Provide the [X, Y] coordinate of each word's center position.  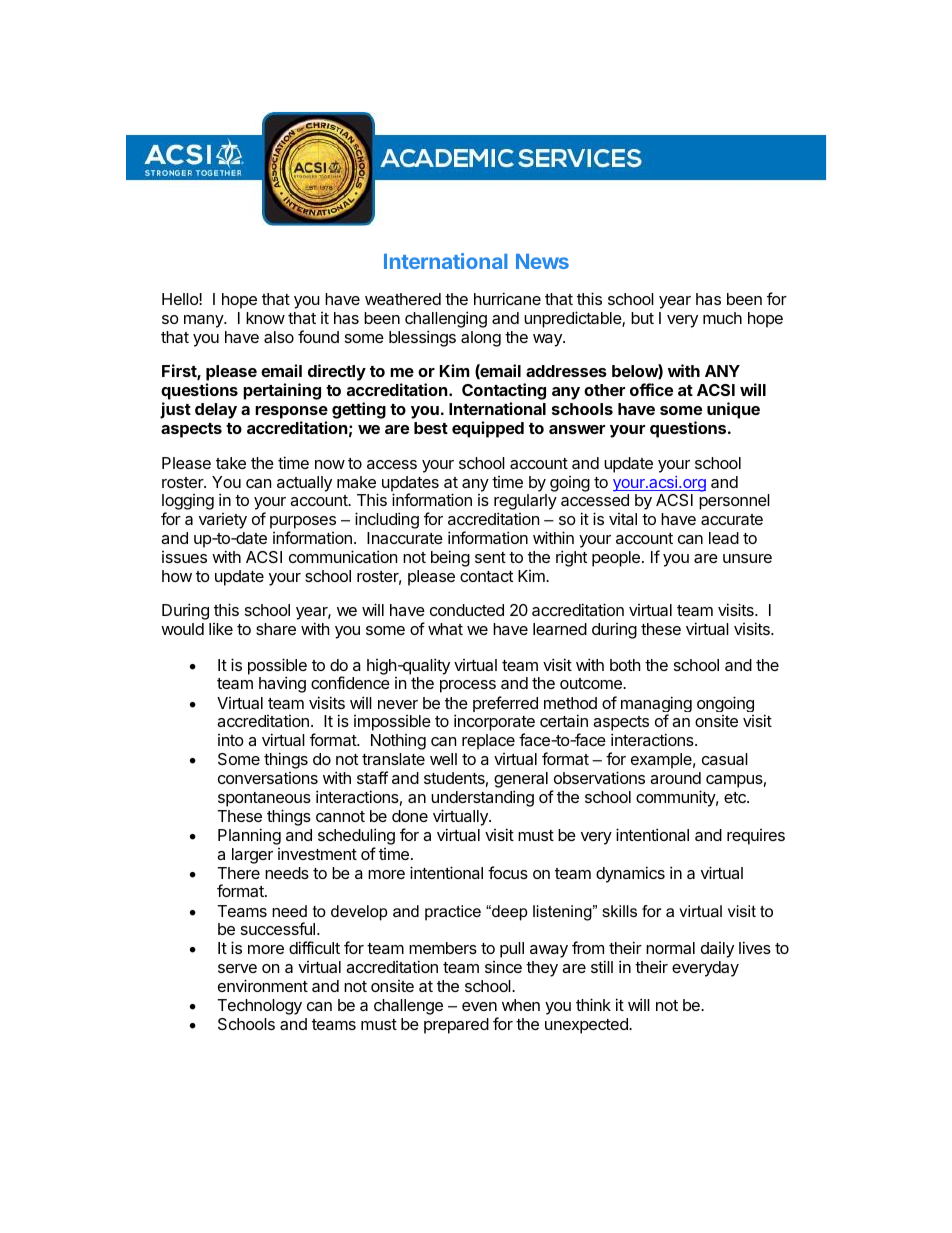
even [479, 1006]
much [722, 318]
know [265, 318]
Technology [259, 1007]
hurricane [507, 298]
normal [670, 948]
